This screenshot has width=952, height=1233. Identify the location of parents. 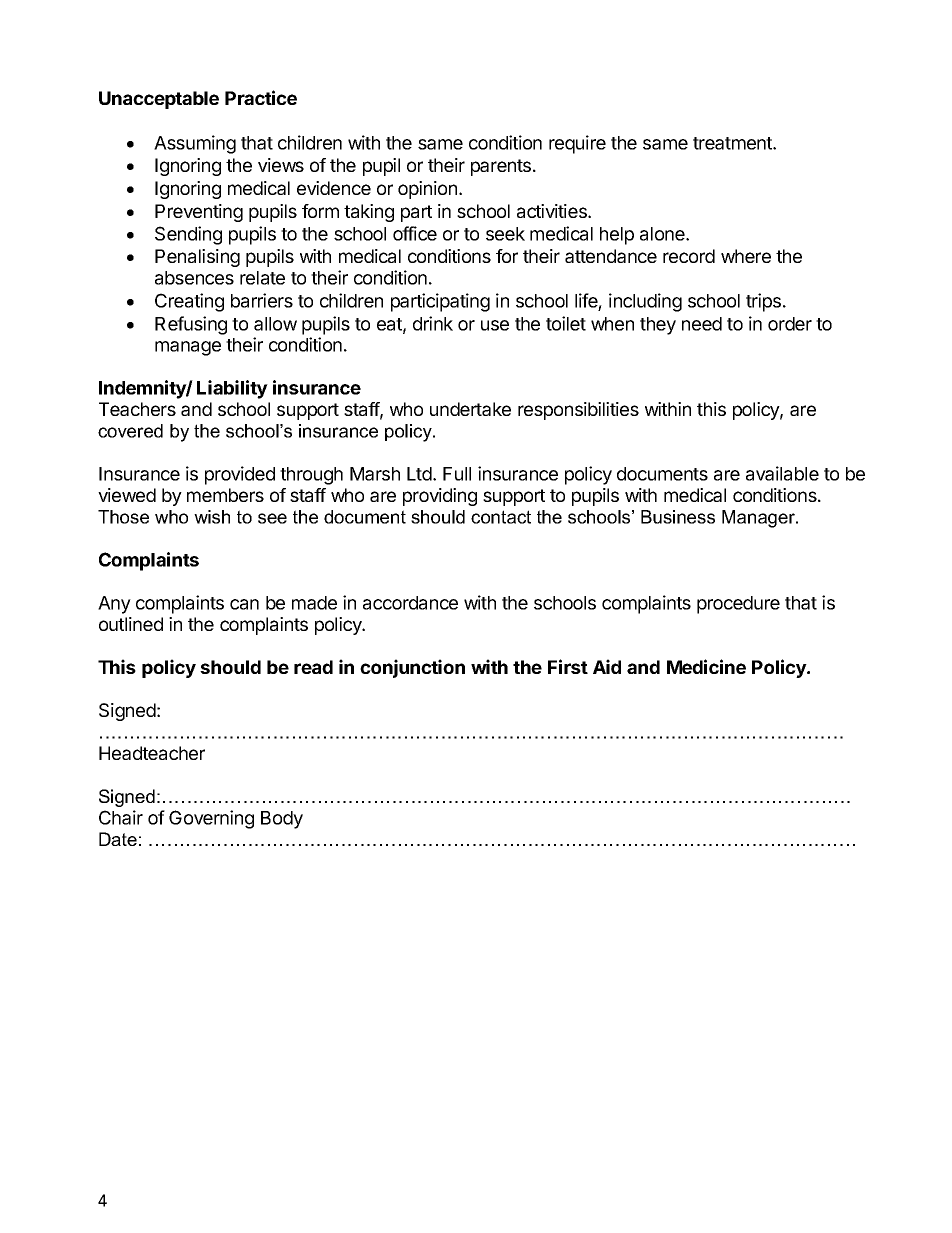
(502, 167).
